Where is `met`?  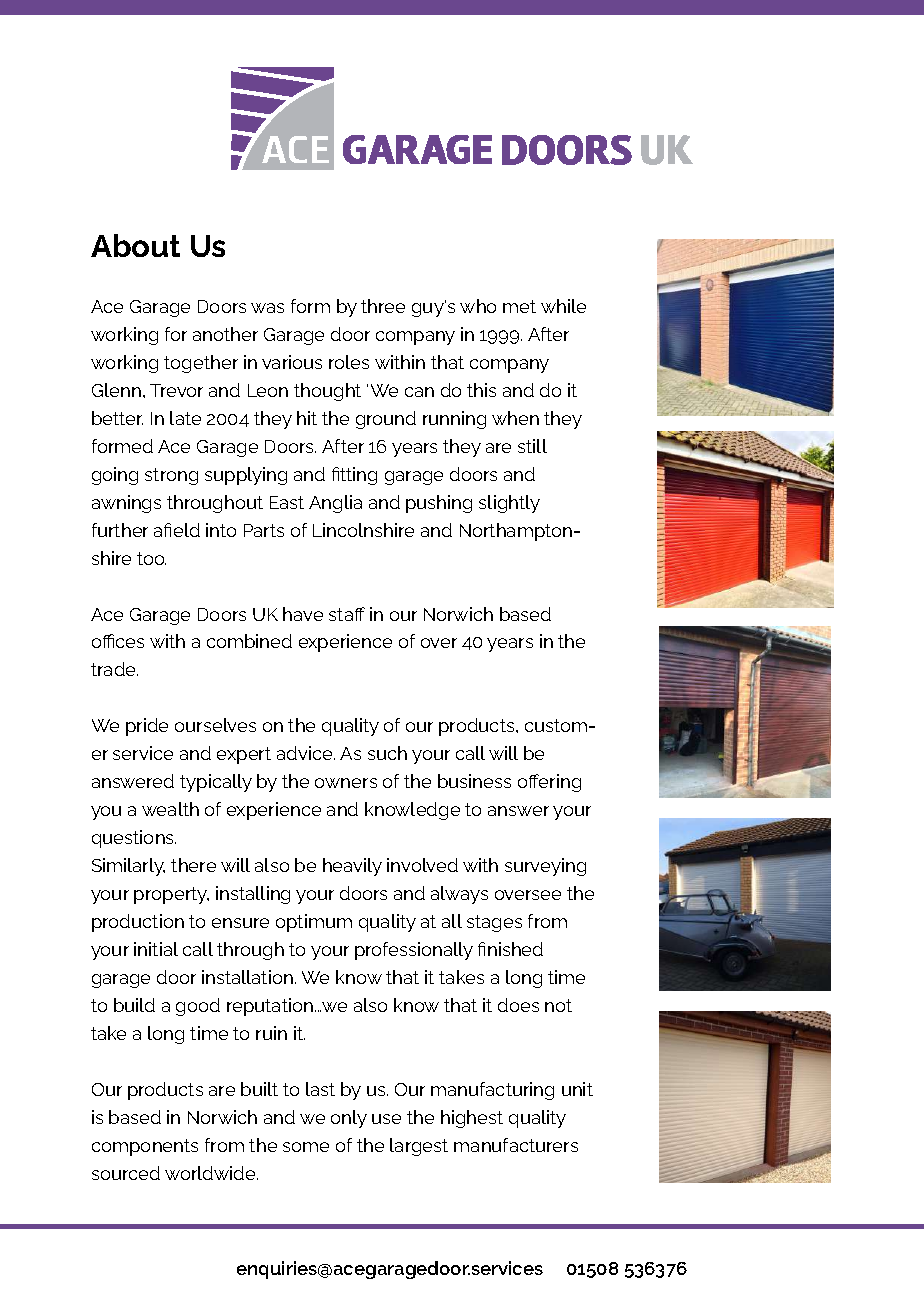
met is located at coordinates (519, 306).
